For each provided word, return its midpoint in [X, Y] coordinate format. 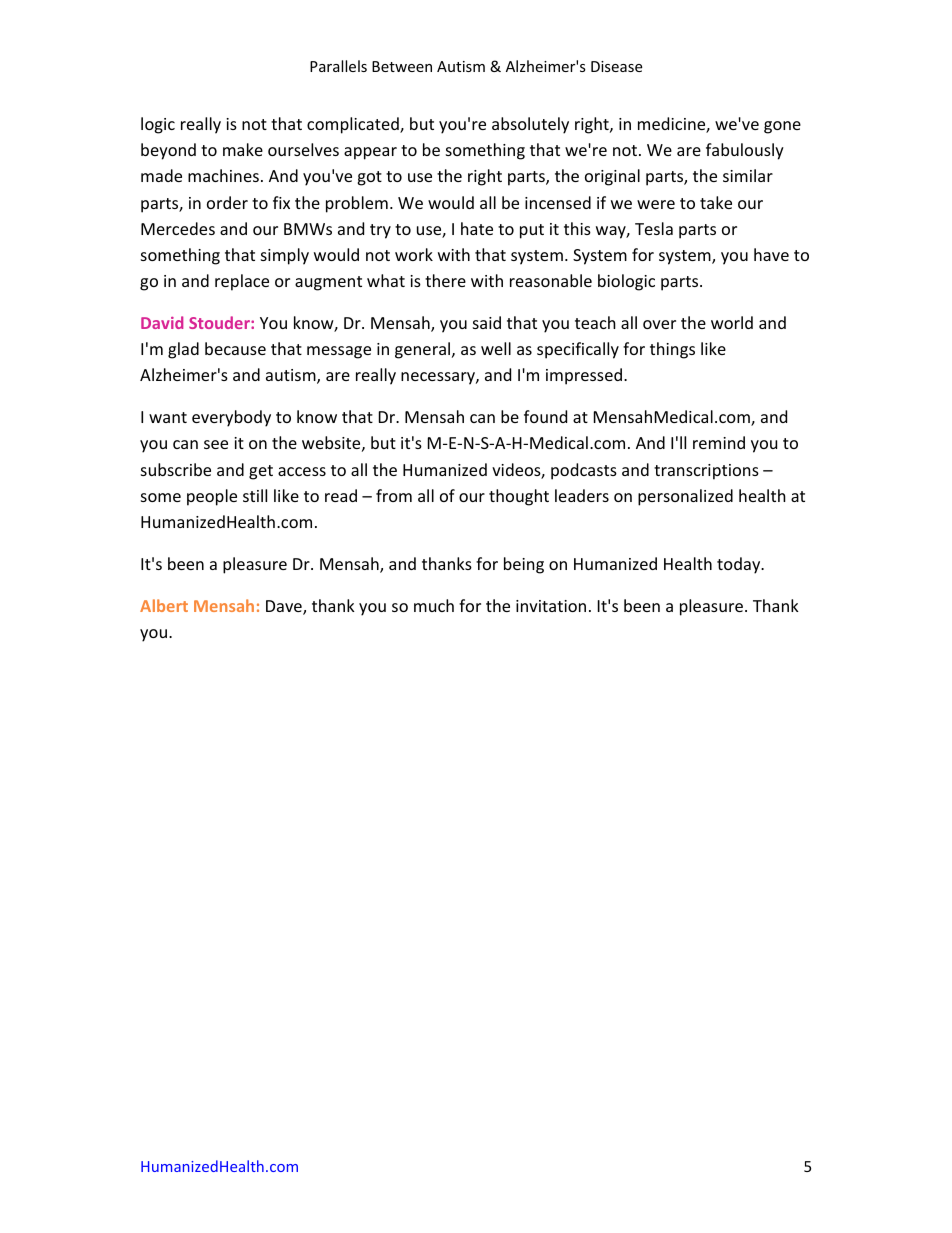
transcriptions [706, 472]
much [434, 605]
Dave [285, 607]
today [740, 565]
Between [402, 66]
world [732, 322]
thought [519, 497]
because [235, 348]
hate [477, 228]
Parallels [338, 66]
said [487, 322]
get [261, 472]
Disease [616, 66]
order [227, 202]
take [716, 202]
